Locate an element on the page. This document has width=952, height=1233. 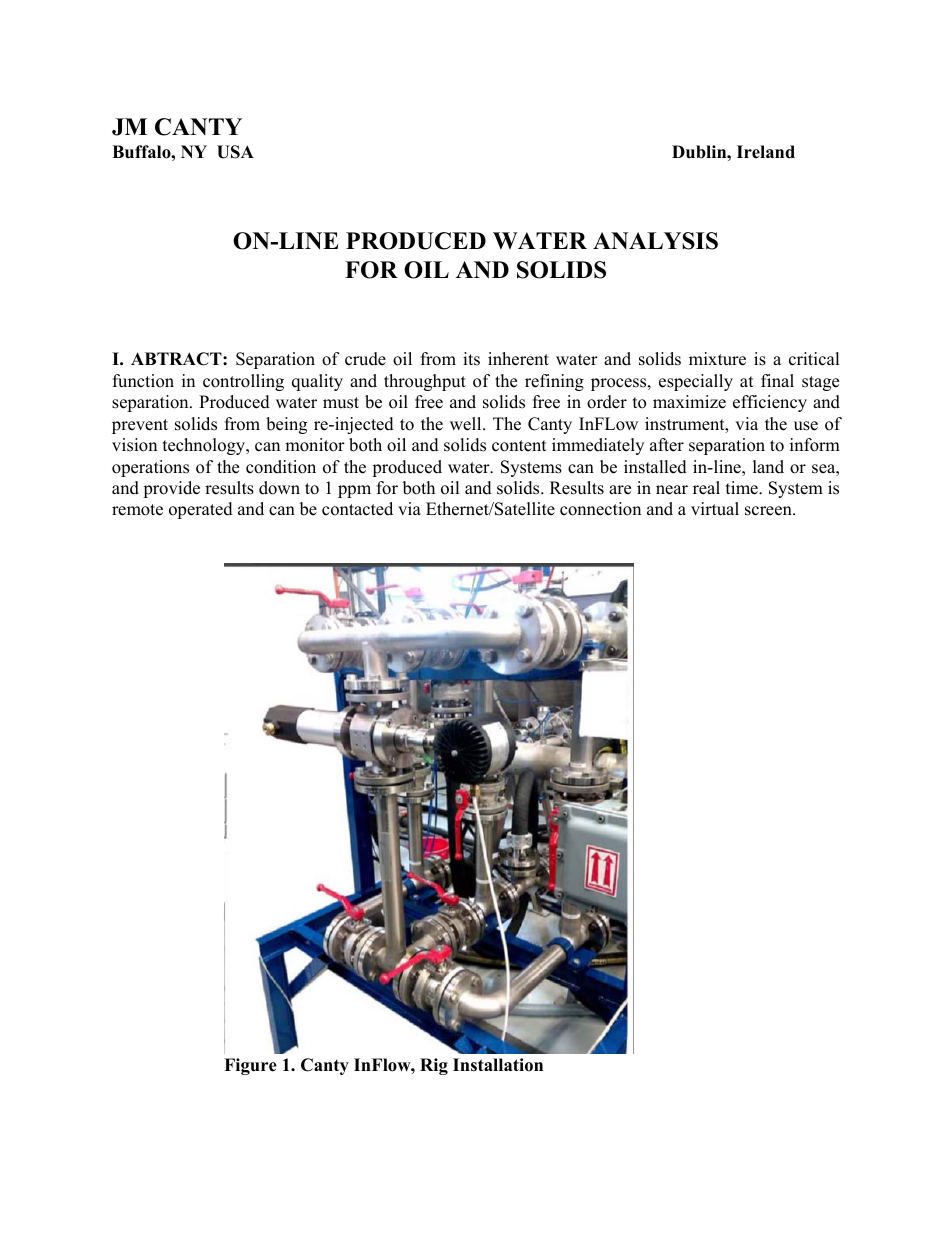
technology is located at coordinates (205, 446).
